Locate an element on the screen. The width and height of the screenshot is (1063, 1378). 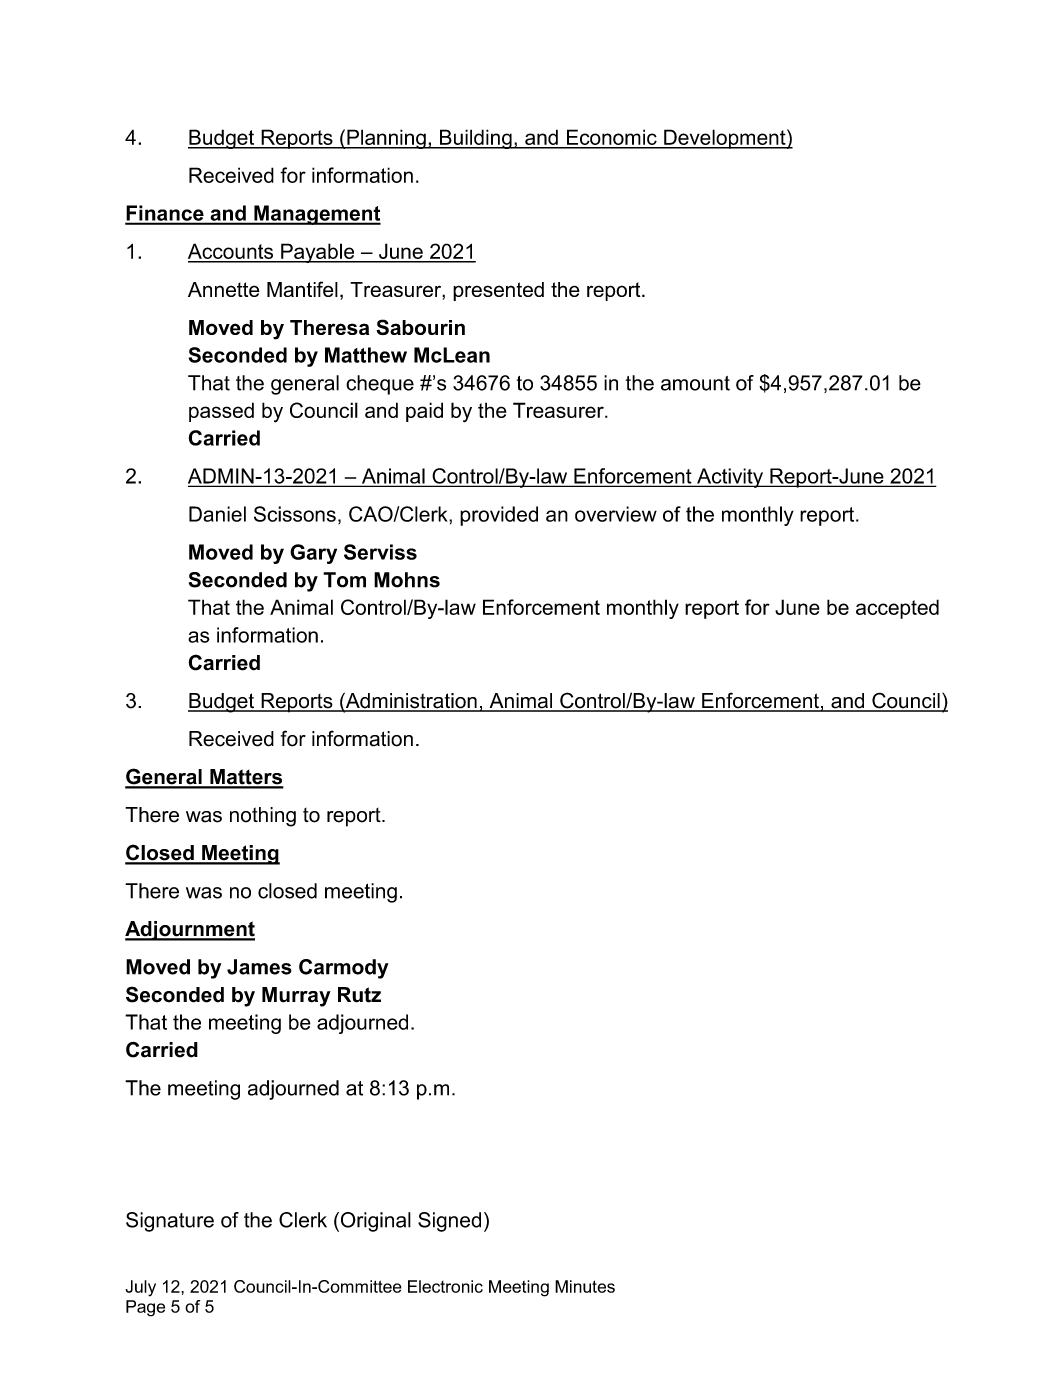
Adjournment is located at coordinates (190, 931).
